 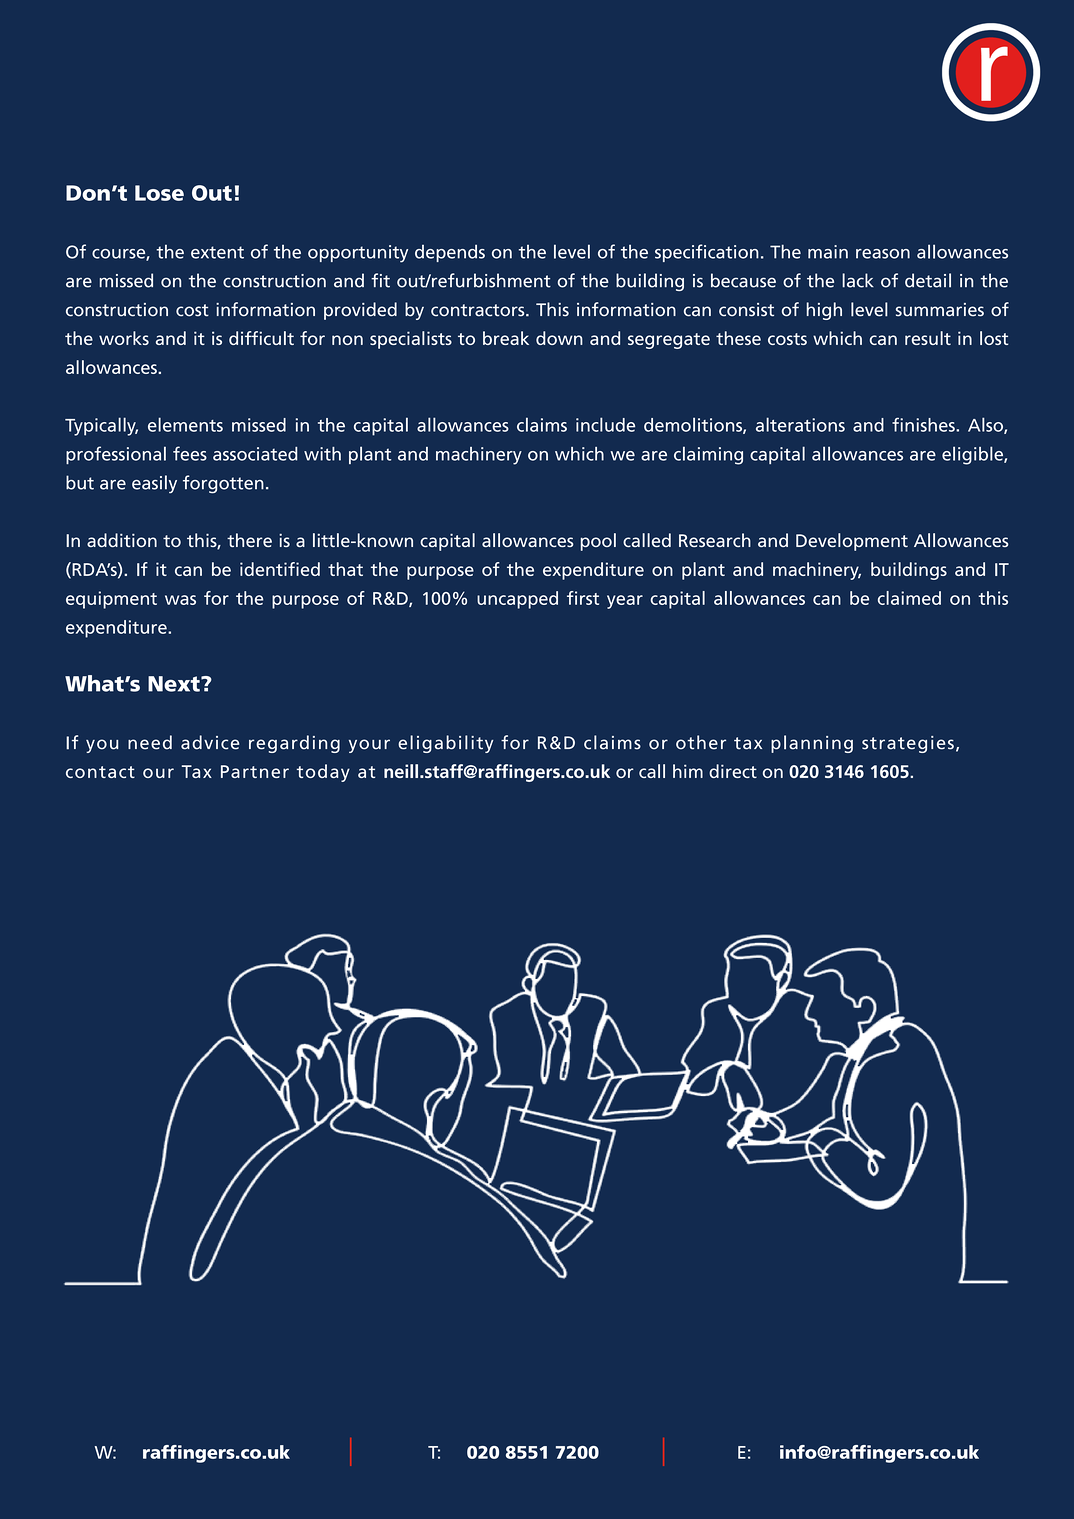 I want to click on reason, so click(x=883, y=254).
